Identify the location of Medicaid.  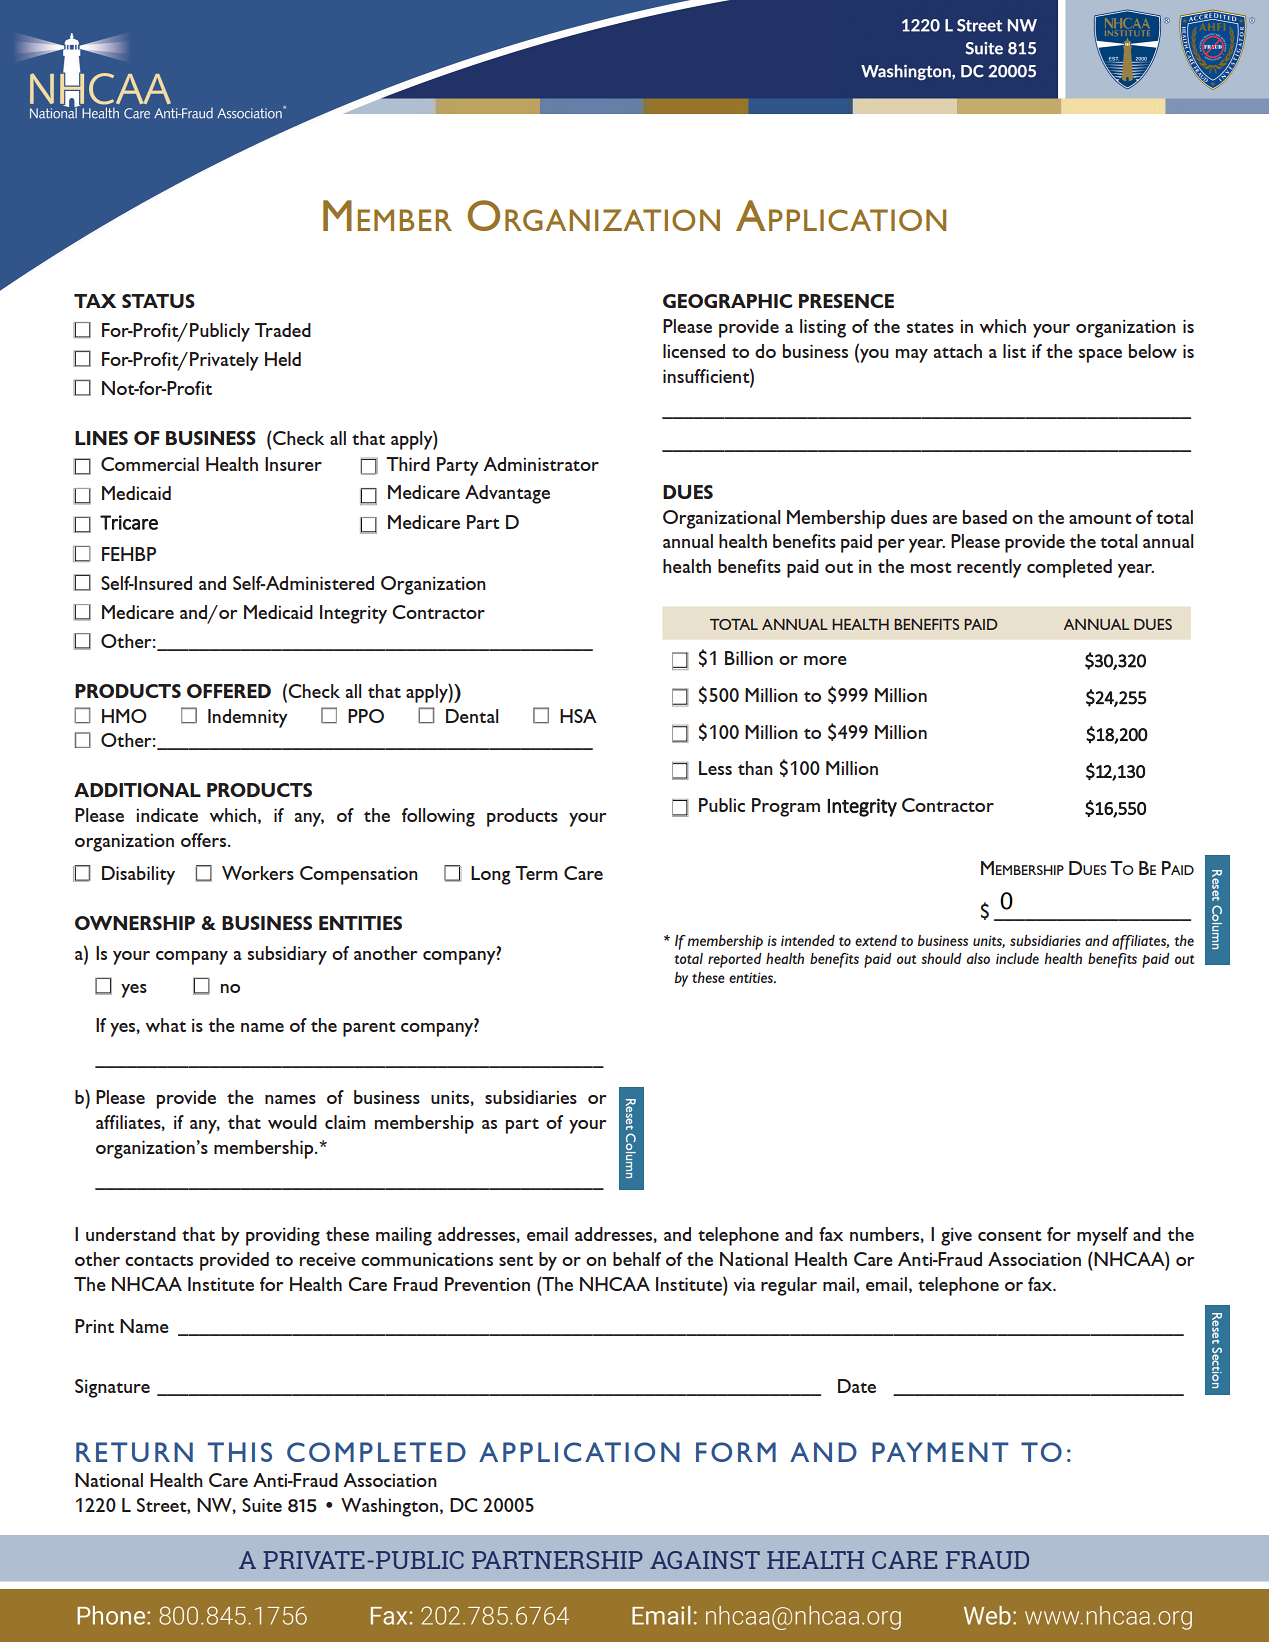
(278, 612).
